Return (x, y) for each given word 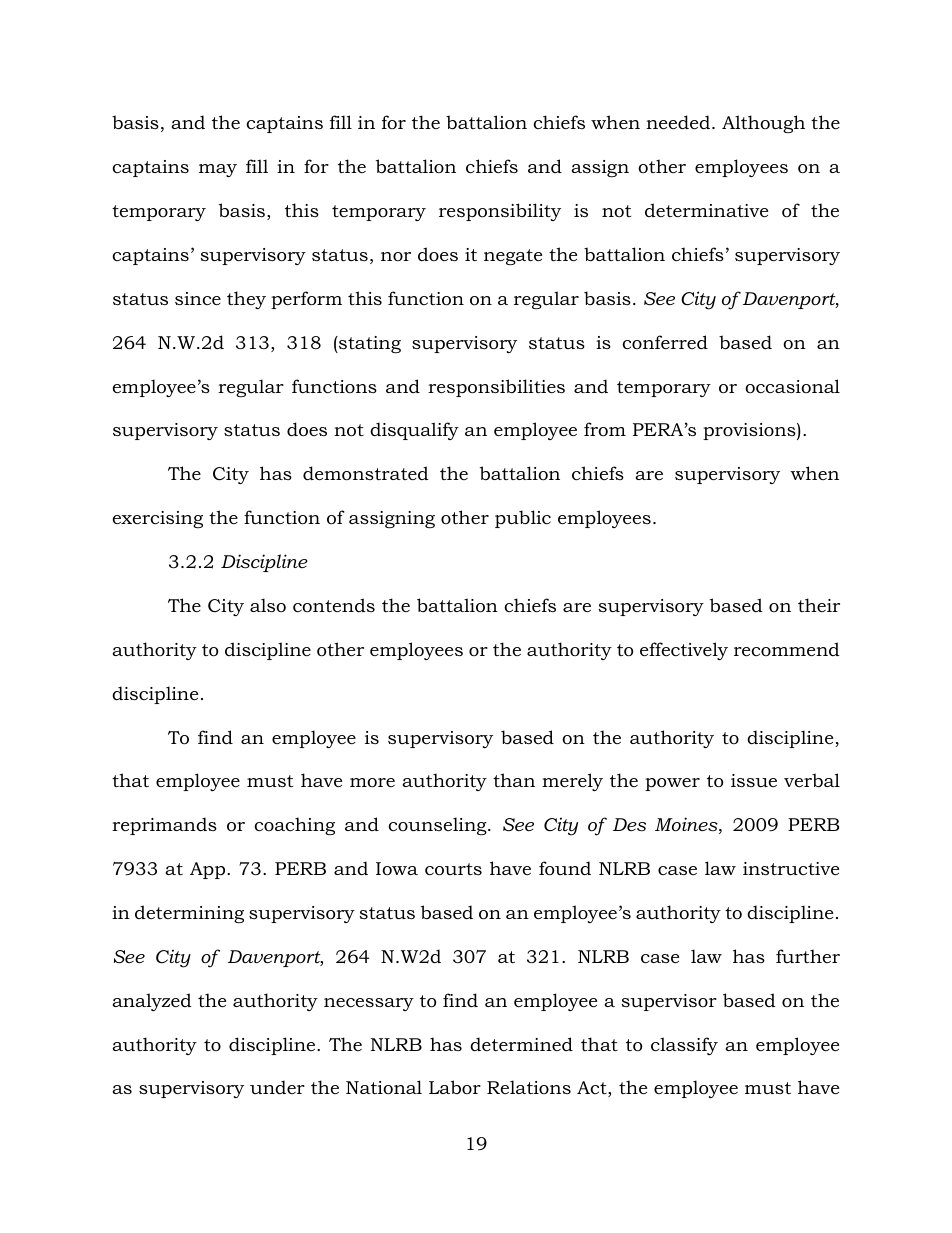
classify (684, 1046)
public (523, 519)
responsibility (500, 212)
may (218, 170)
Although (763, 124)
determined (521, 1044)
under (277, 1087)
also (268, 605)
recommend (787, 649)
